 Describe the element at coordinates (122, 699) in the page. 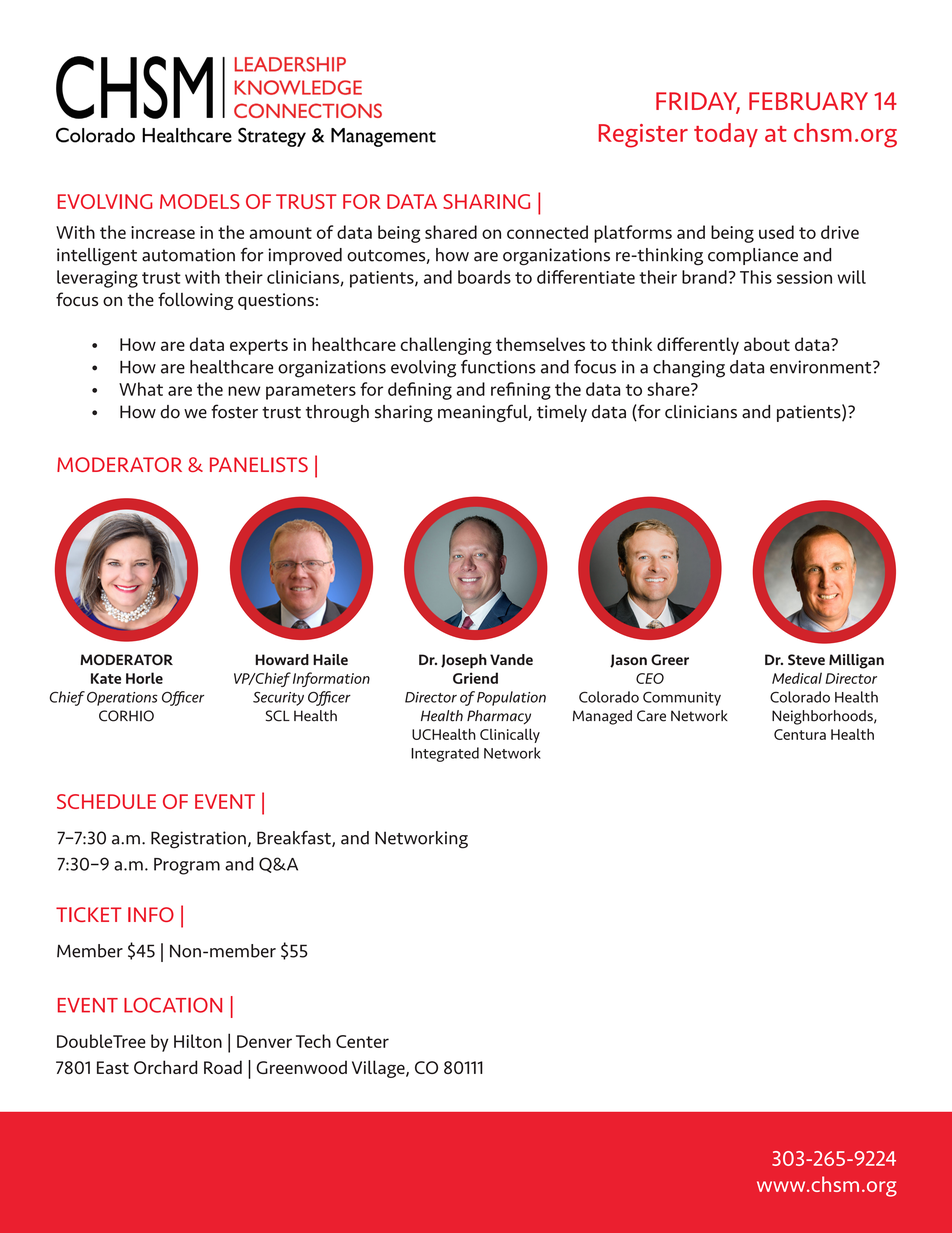

I see `Operations` at that location.
